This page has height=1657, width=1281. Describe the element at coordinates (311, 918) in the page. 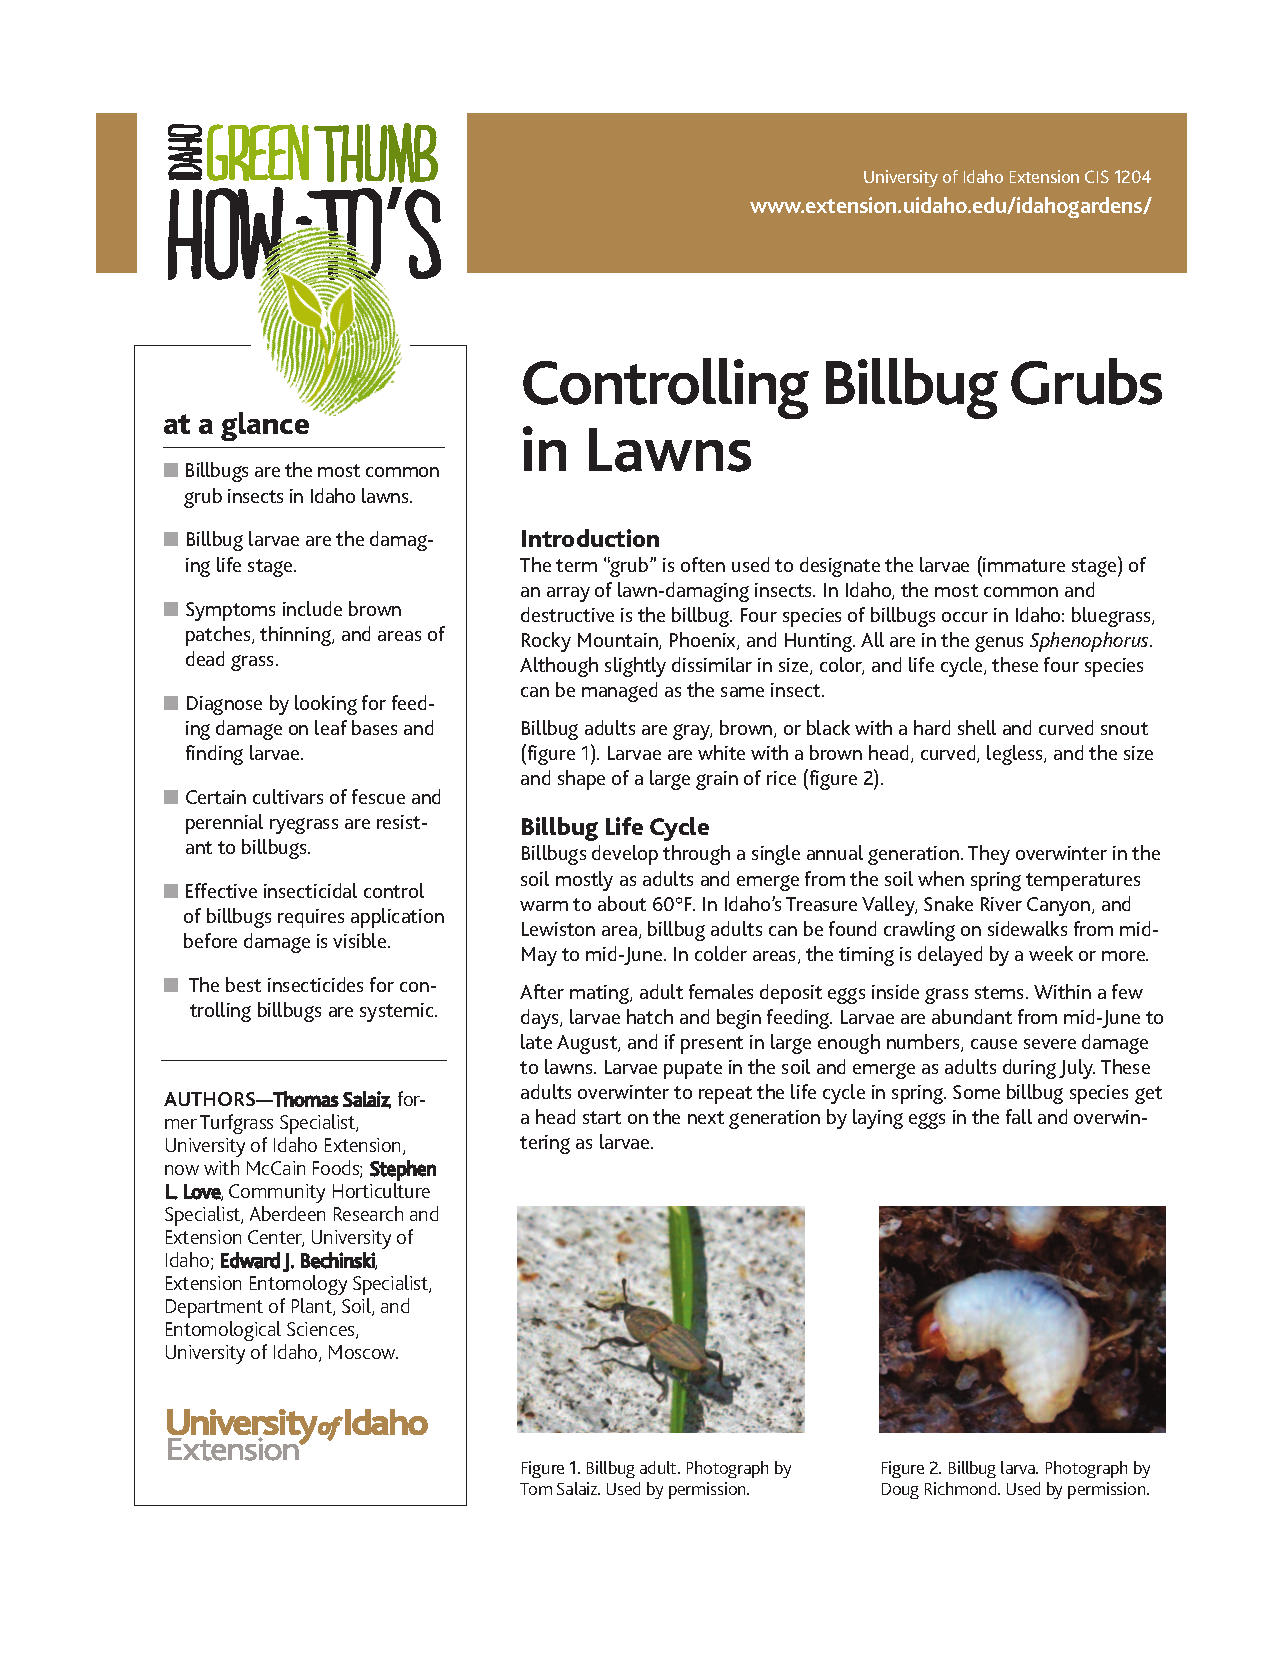

I see `requires` at that location.
